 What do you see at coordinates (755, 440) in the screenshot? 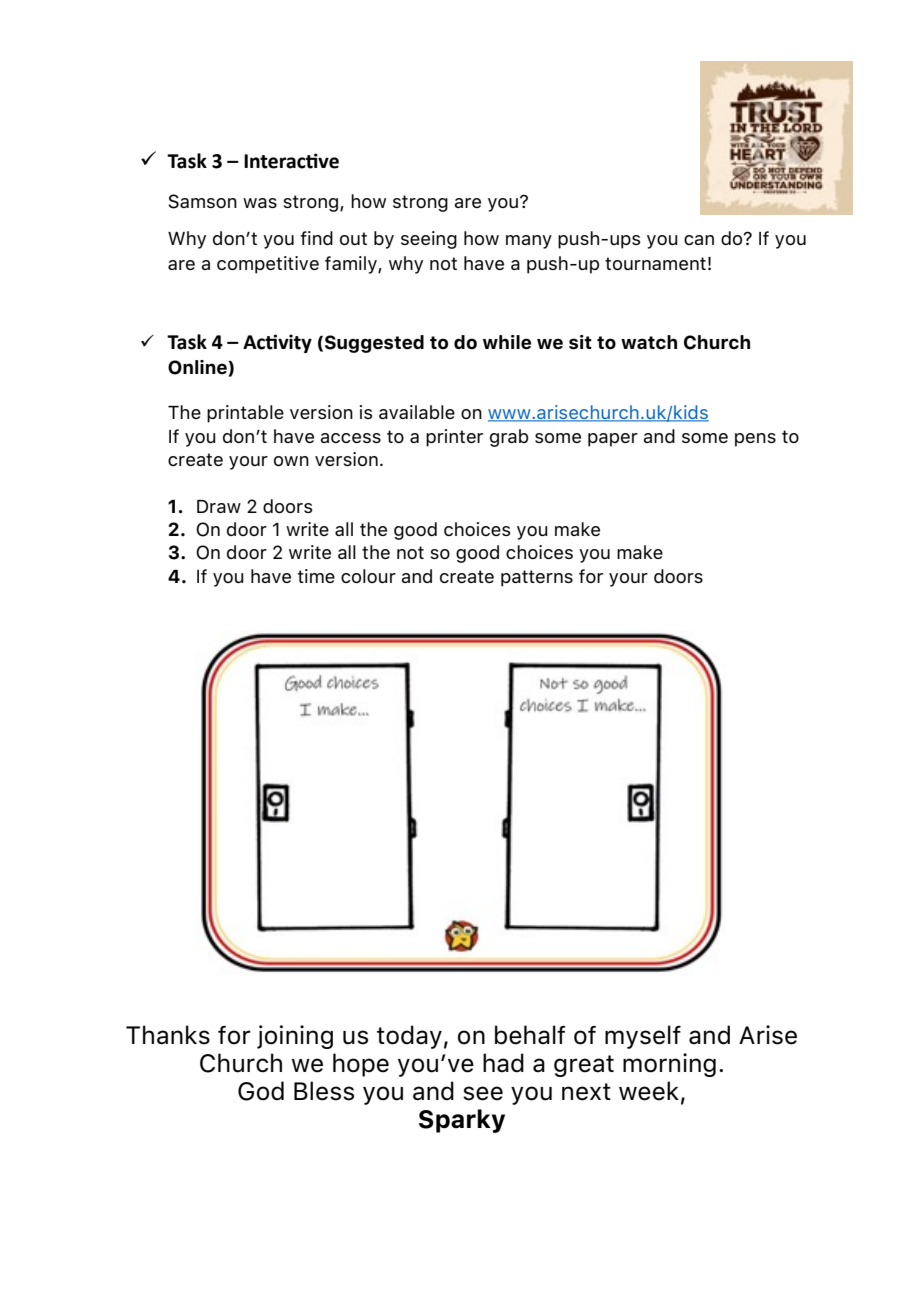
I see `pens` at bounding box center [755, 440].
